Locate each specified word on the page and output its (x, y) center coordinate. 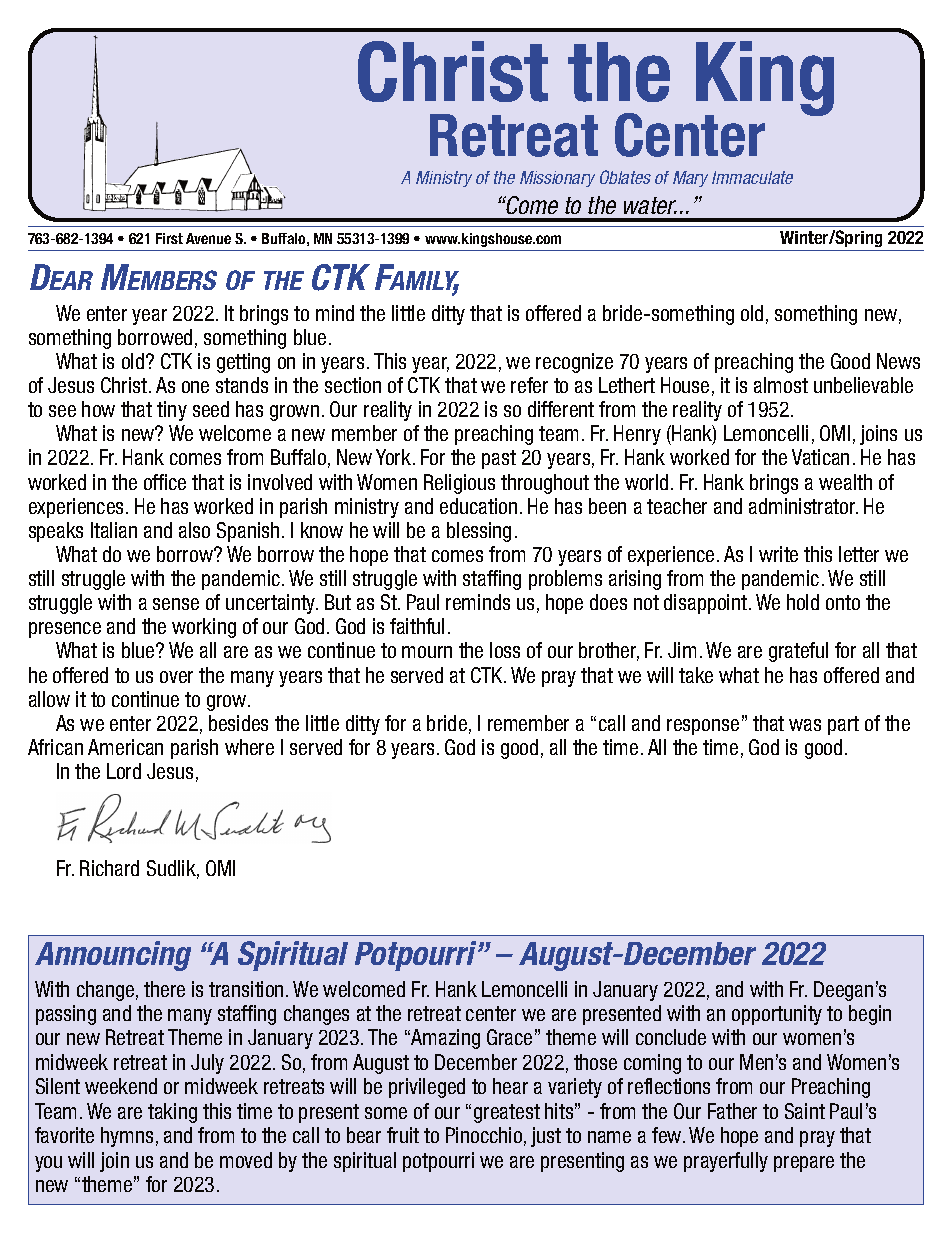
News (898, 361)
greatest (507, 1113)
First (169, 238)
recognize (574, 363)
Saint (805, 1111)
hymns (127, 1137)
